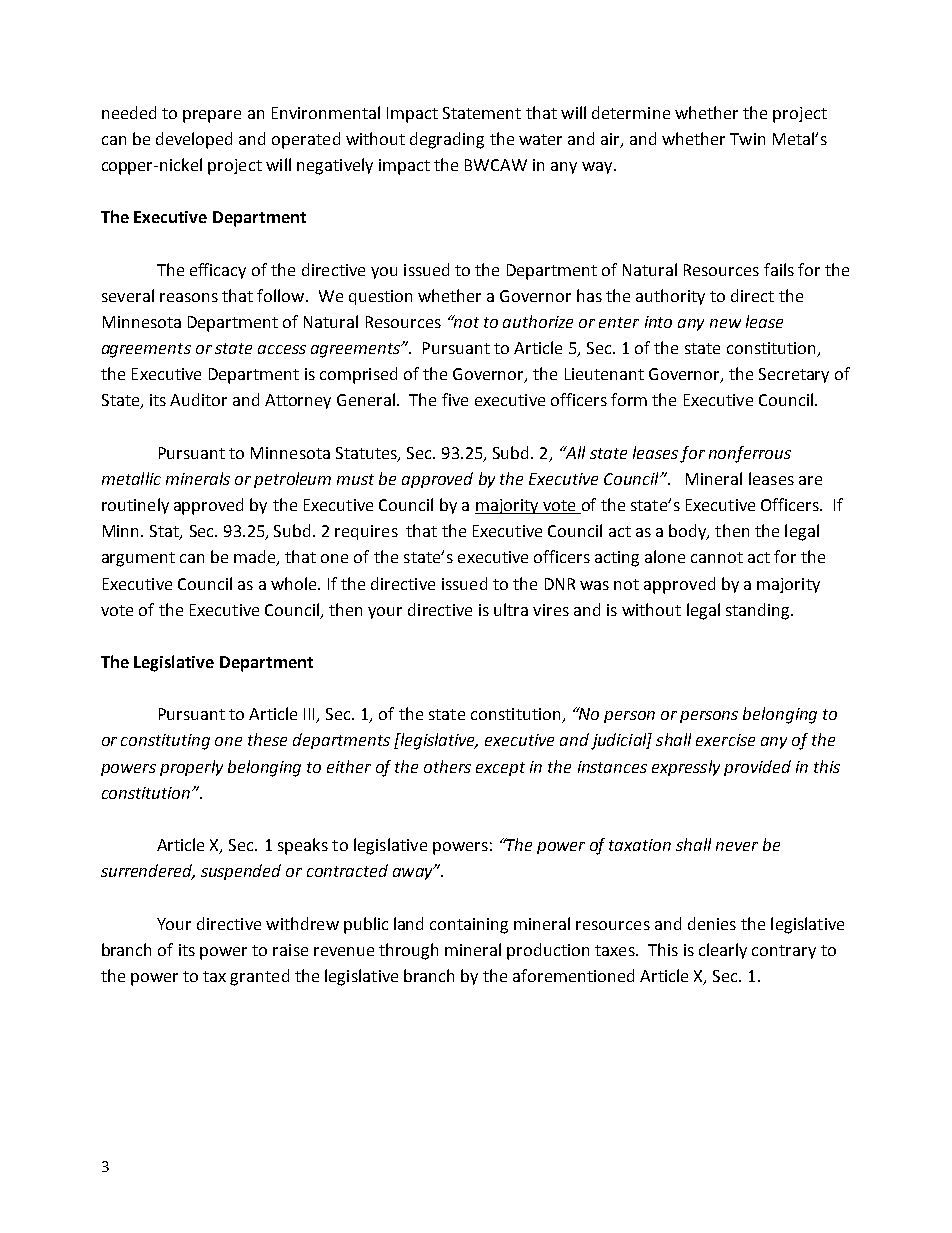  I want to click on new, so click(725, 323).
